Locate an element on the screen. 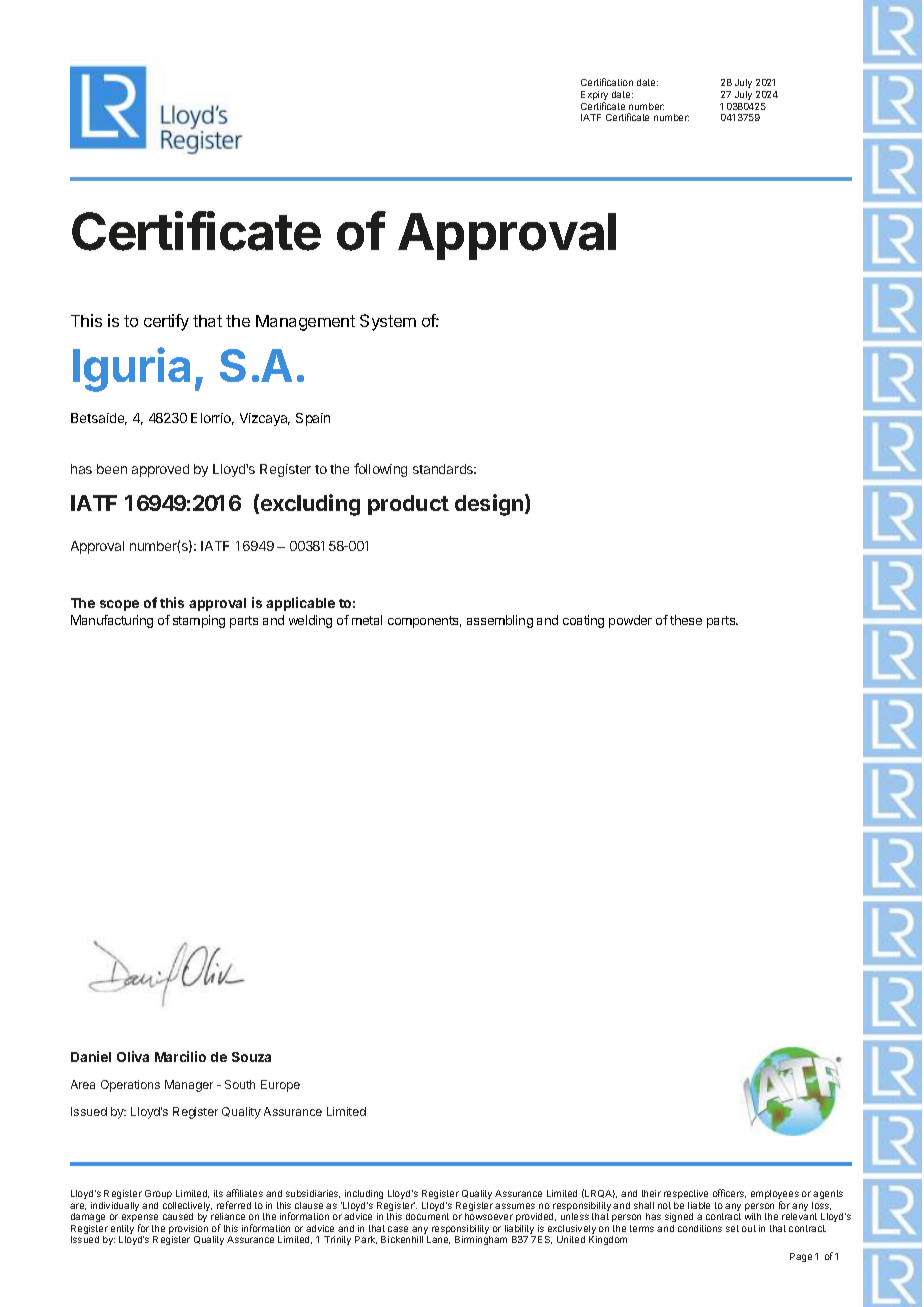 The width and height of the screenshot is (924, 1307). set is located at coordinates (732, 1228).
